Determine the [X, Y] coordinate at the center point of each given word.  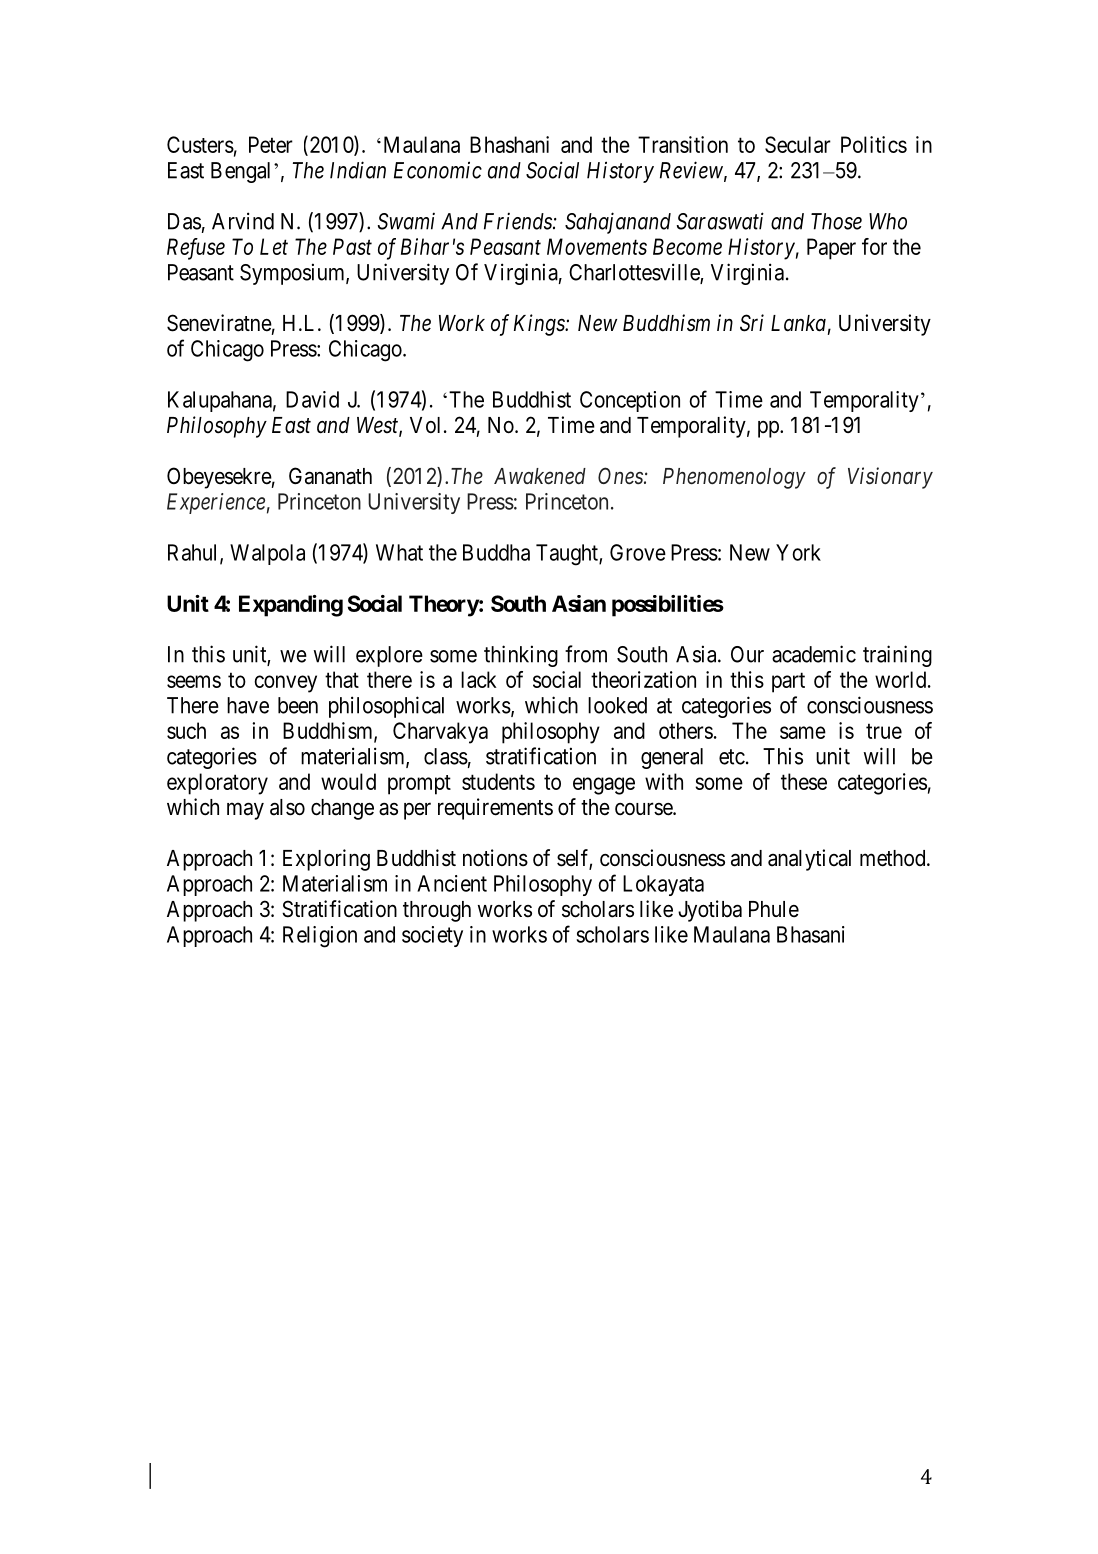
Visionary [890, 478]
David [312, 399]
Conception [630, 401]
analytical [809, 860]
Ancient [452, 883]
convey [285, 684]
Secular [798, 144]
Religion [320, 937]
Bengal [240, 172]
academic [814, 654]
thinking [521, 656]
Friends [519, 221]
